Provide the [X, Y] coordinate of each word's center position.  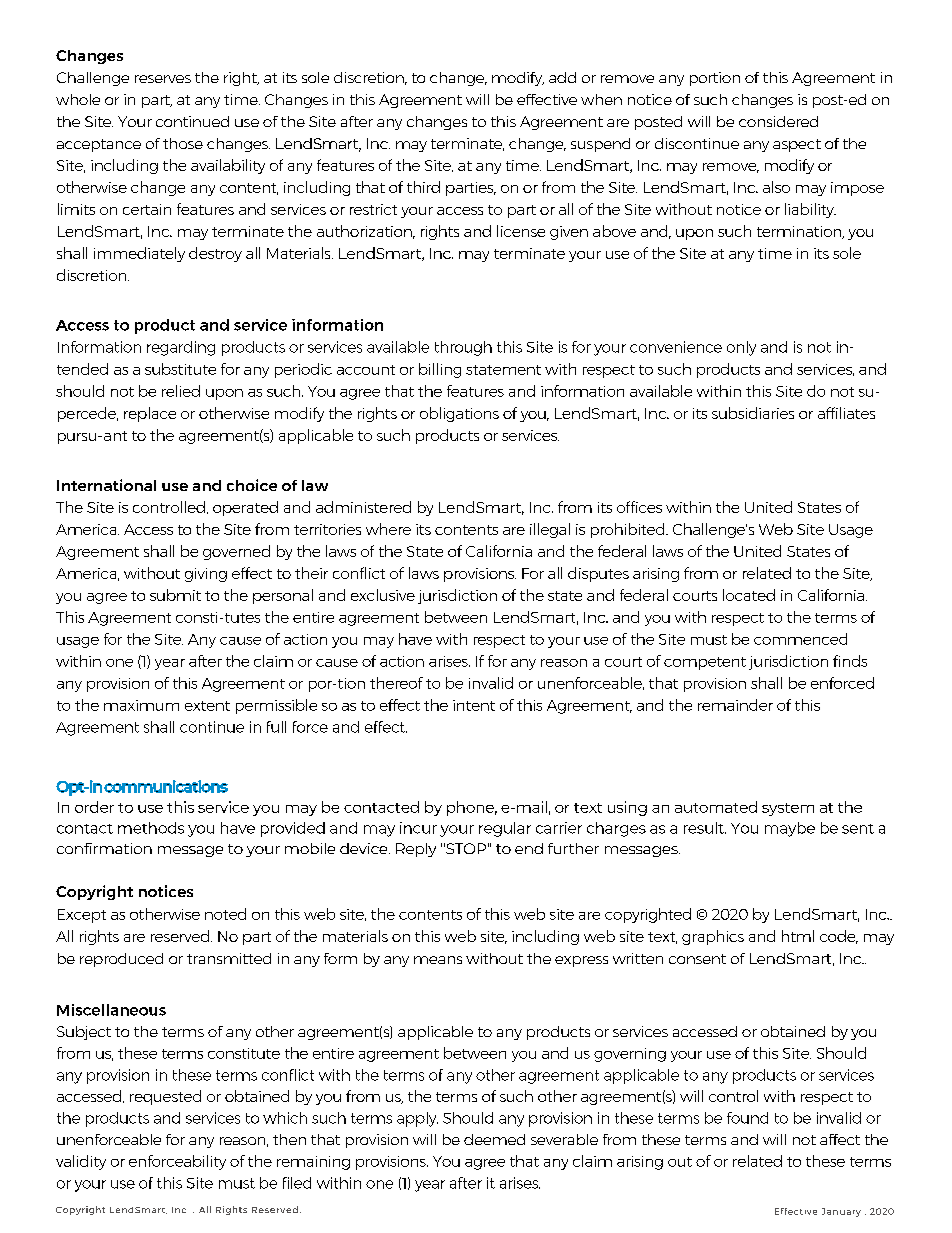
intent [474, 705]
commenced [800, 639]
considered [778, 121]
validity [81, 1162]
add [562, 77]
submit [175, 595]
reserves [163, 79]
